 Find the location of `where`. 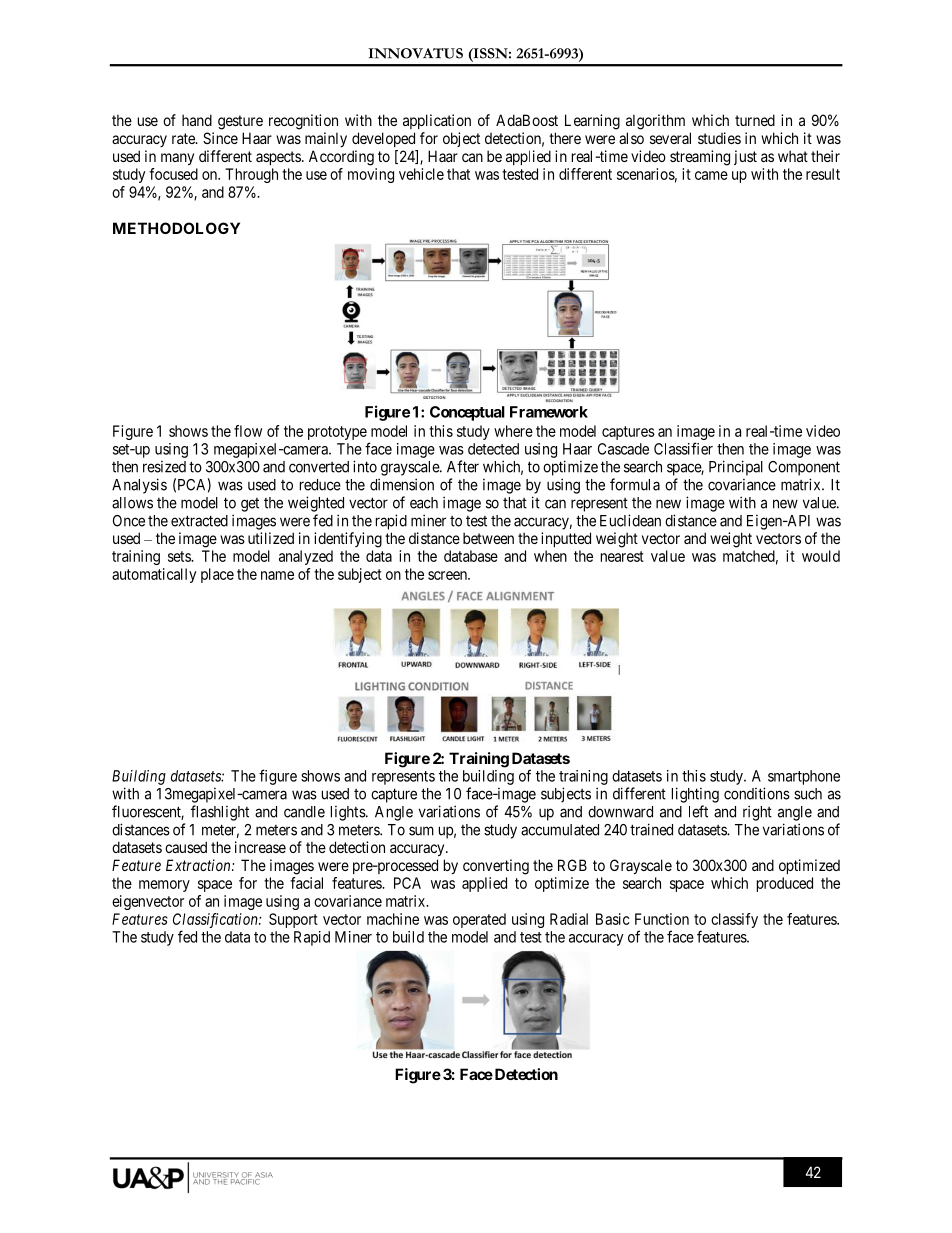

where is located at coordinates (513, 431).
